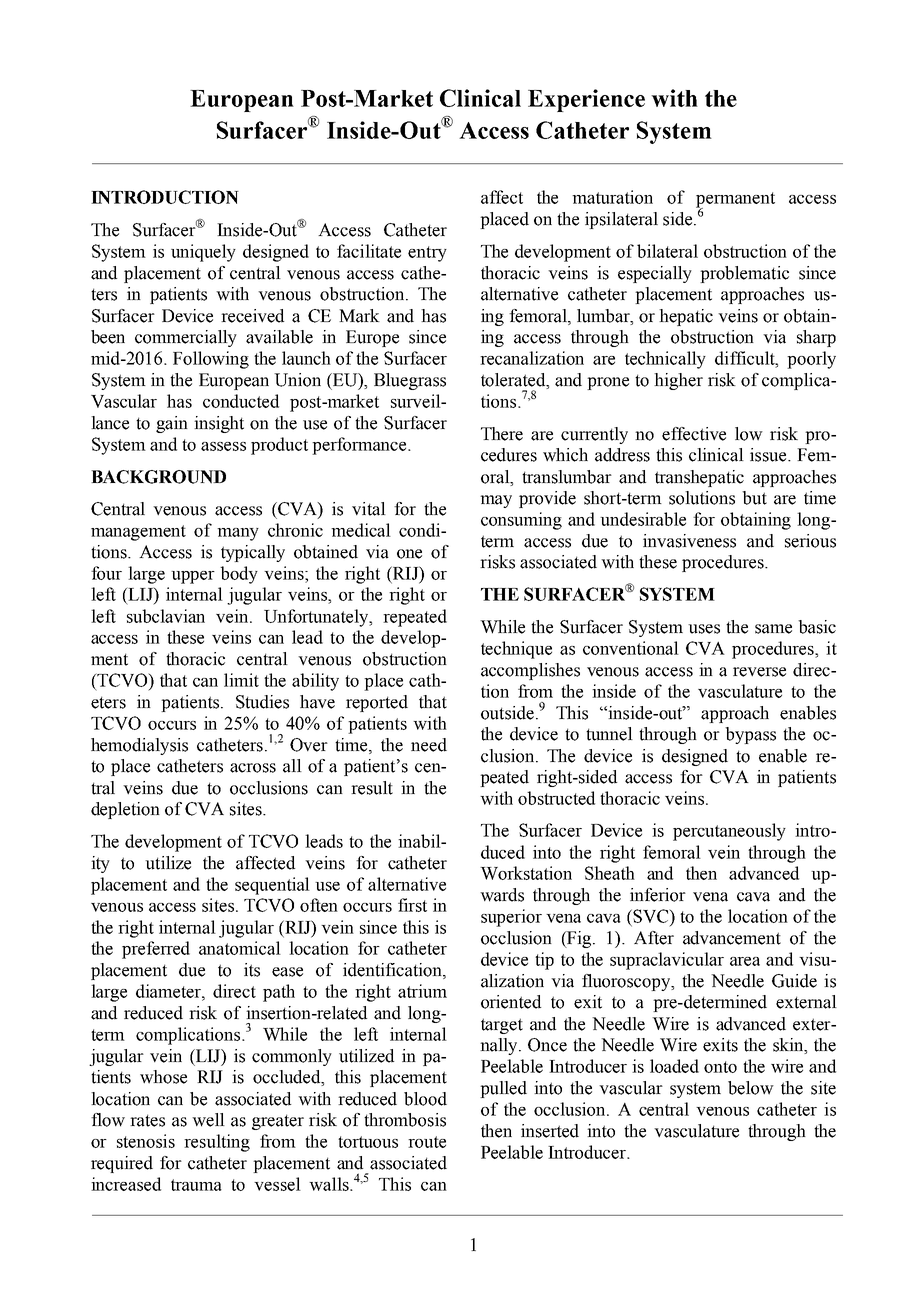  What do you see at coordinates (586, 100) in the document?
I see `Experience` at bounding box center [586, 100].
